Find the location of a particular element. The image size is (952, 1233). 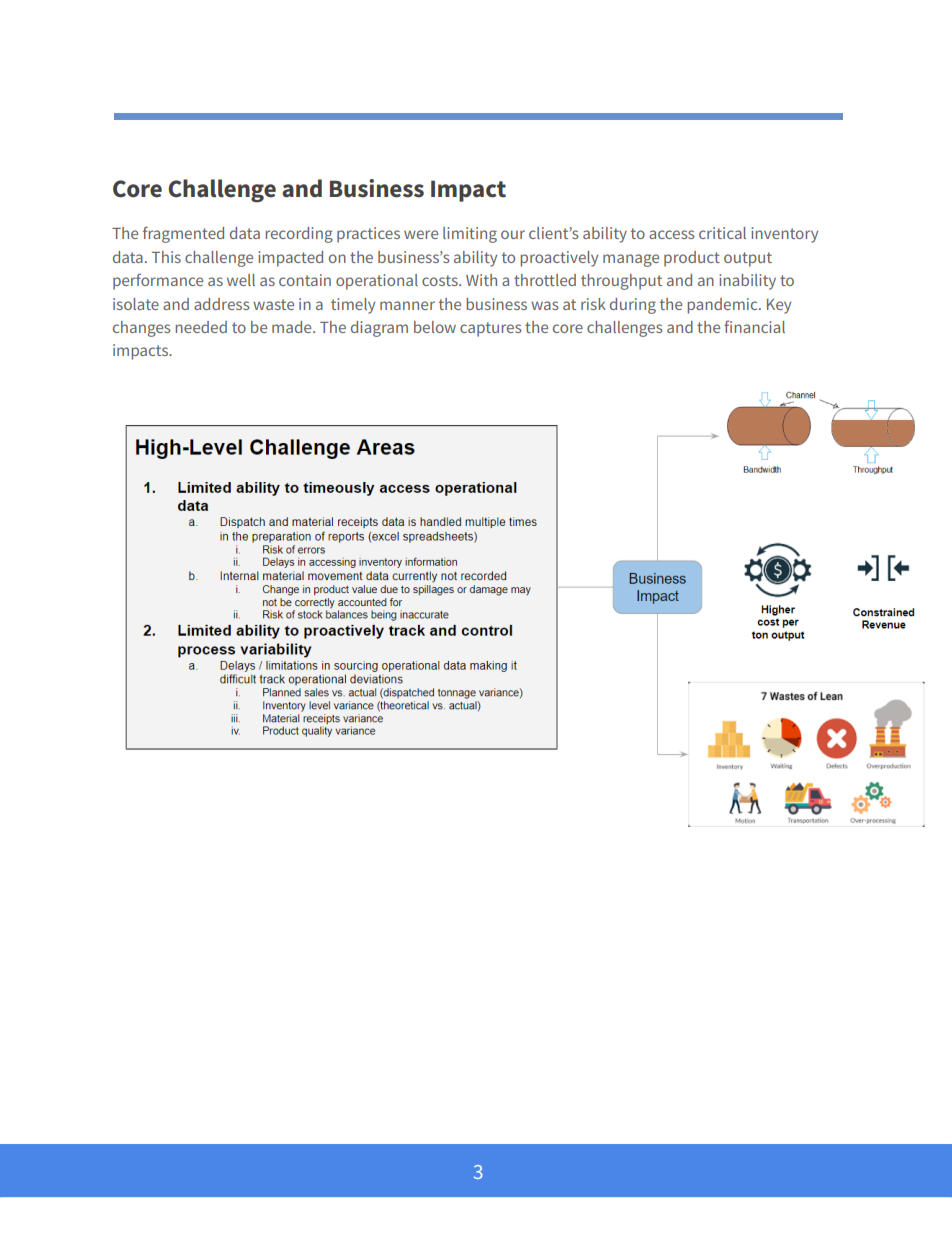

This is located at coordinates (166, 257).
